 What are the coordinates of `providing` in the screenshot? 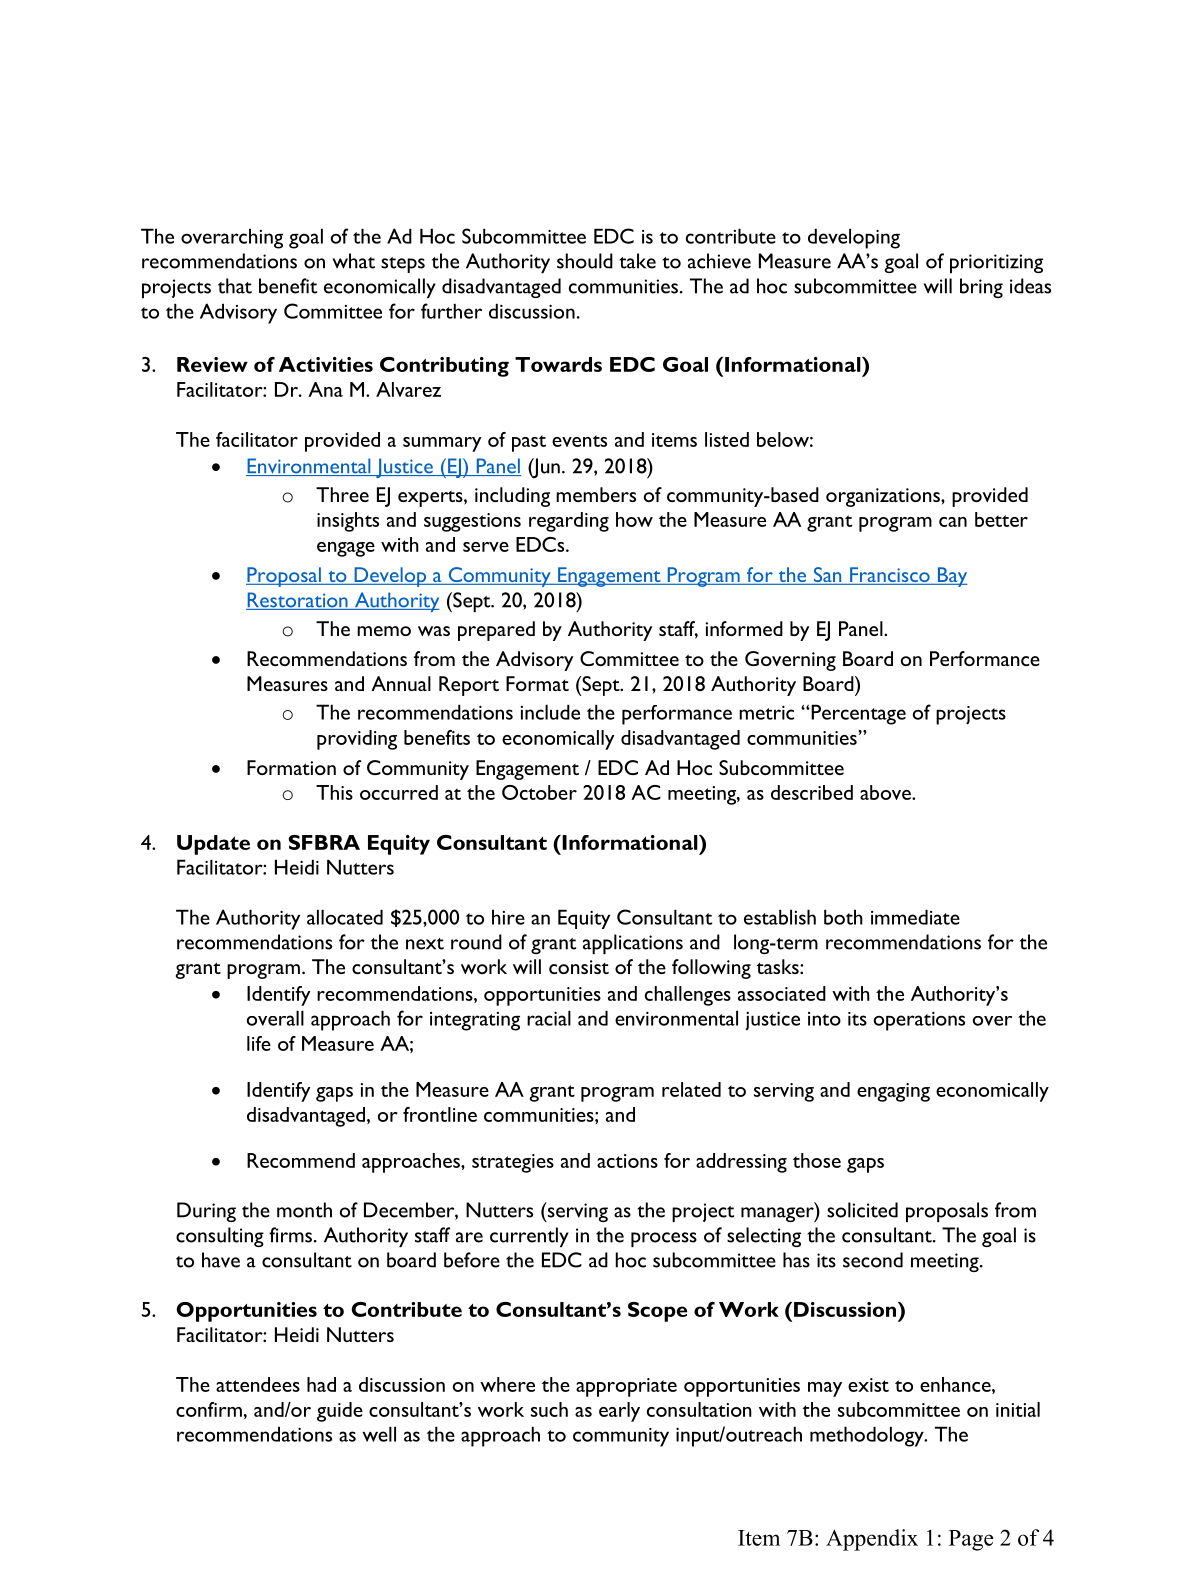 It's located at (357, 740).
